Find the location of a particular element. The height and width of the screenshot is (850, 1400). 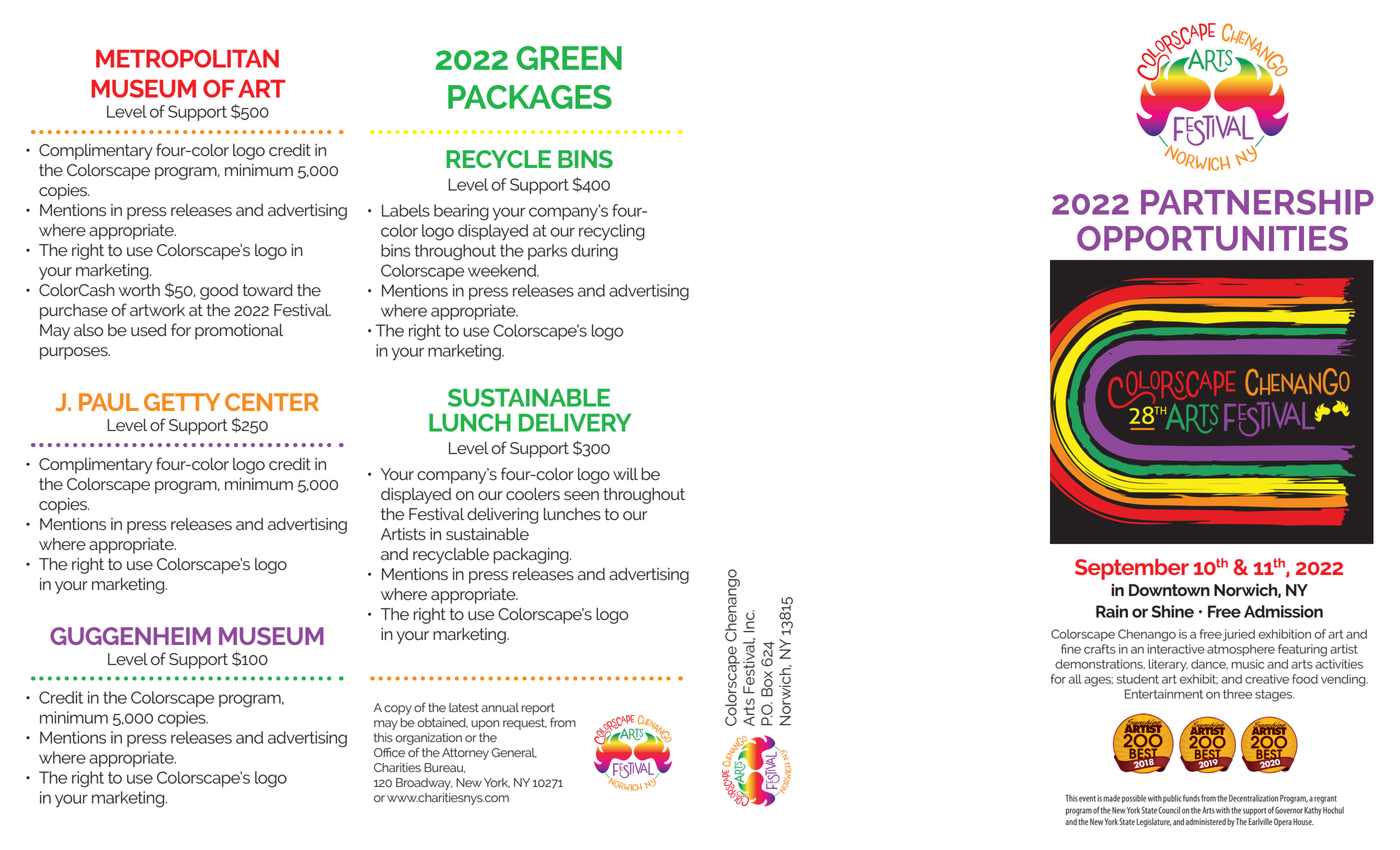

September is located at coordinates (1132, 569).
